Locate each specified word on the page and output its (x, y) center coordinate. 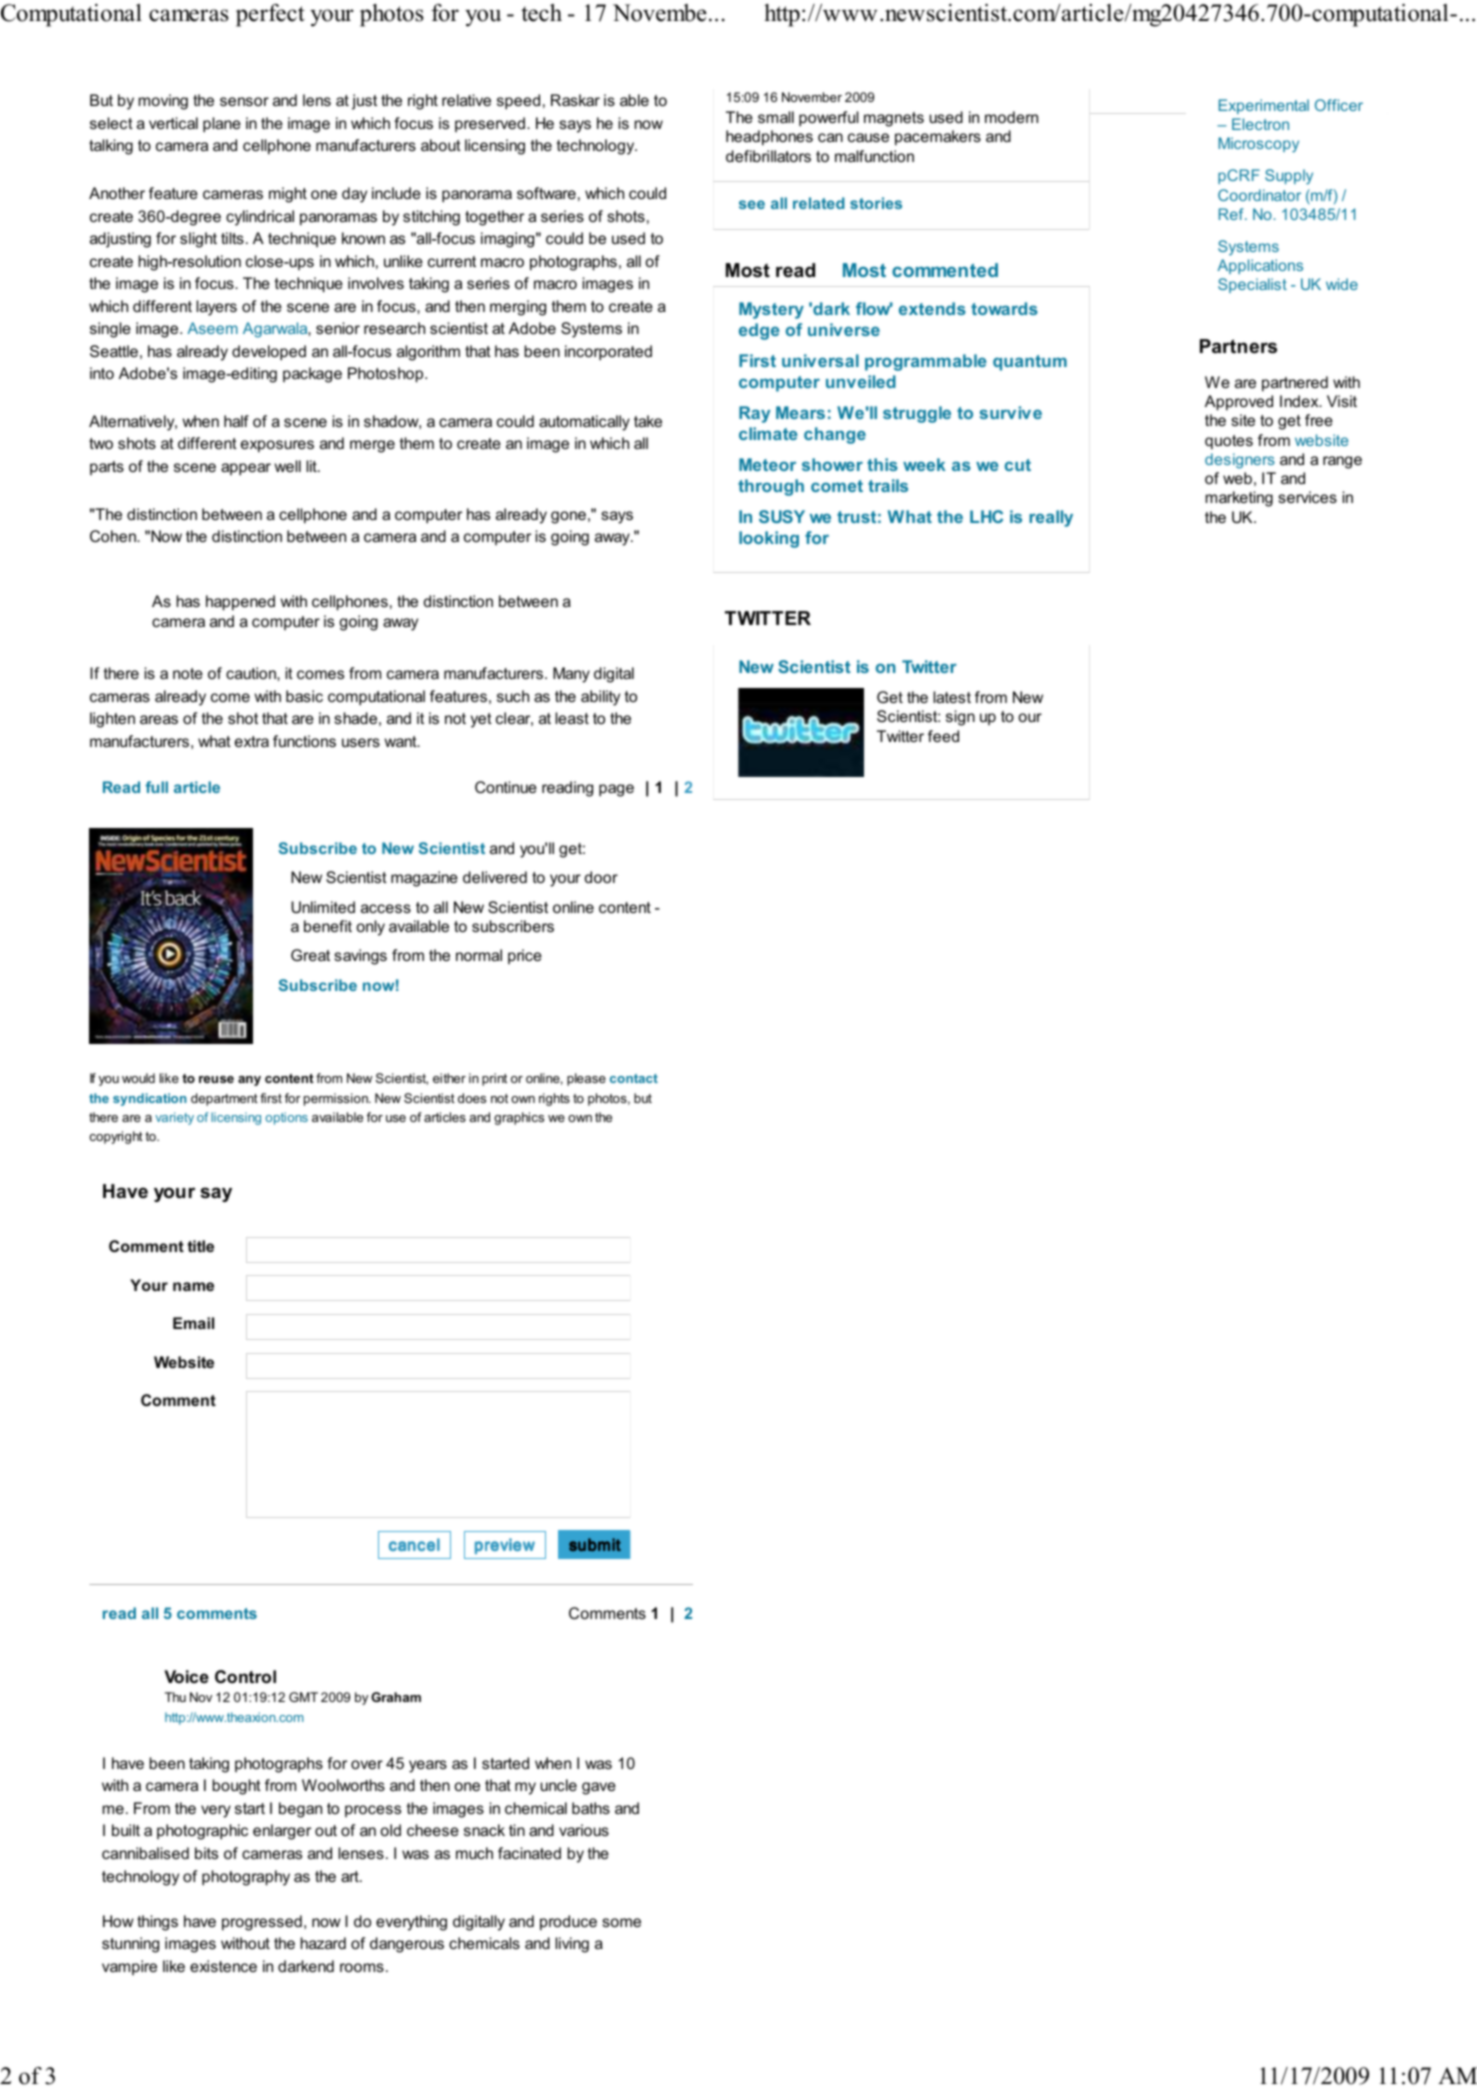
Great (310, 955)
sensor (244, 101)
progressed (262, 1923)
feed (943, 736)
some (621, 1922)
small (776, 117)
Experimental (1264, 106)
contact (634, 1078)
